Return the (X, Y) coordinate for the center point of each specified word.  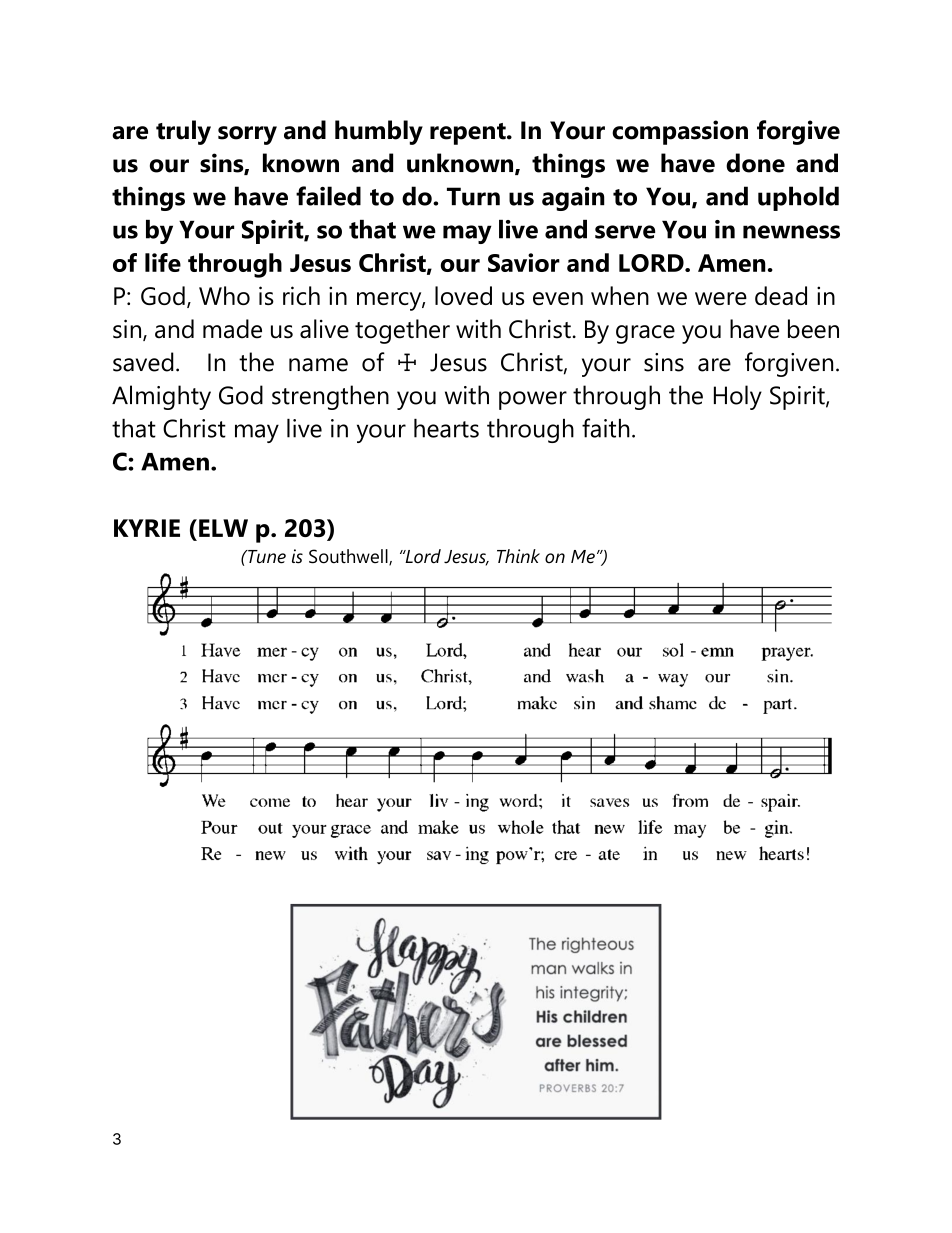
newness (791, 232)
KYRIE (147, 528)
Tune (266, 557)
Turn (473, 196)
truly (183, 132)
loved (463, 295)
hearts (446, 428)
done (755, 163)
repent (469, 134)
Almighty (161, 397)
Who (224, 295)
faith (606, 428)
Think (518, 556)
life (163, 262)
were (721, 298)
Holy (738, 397)
